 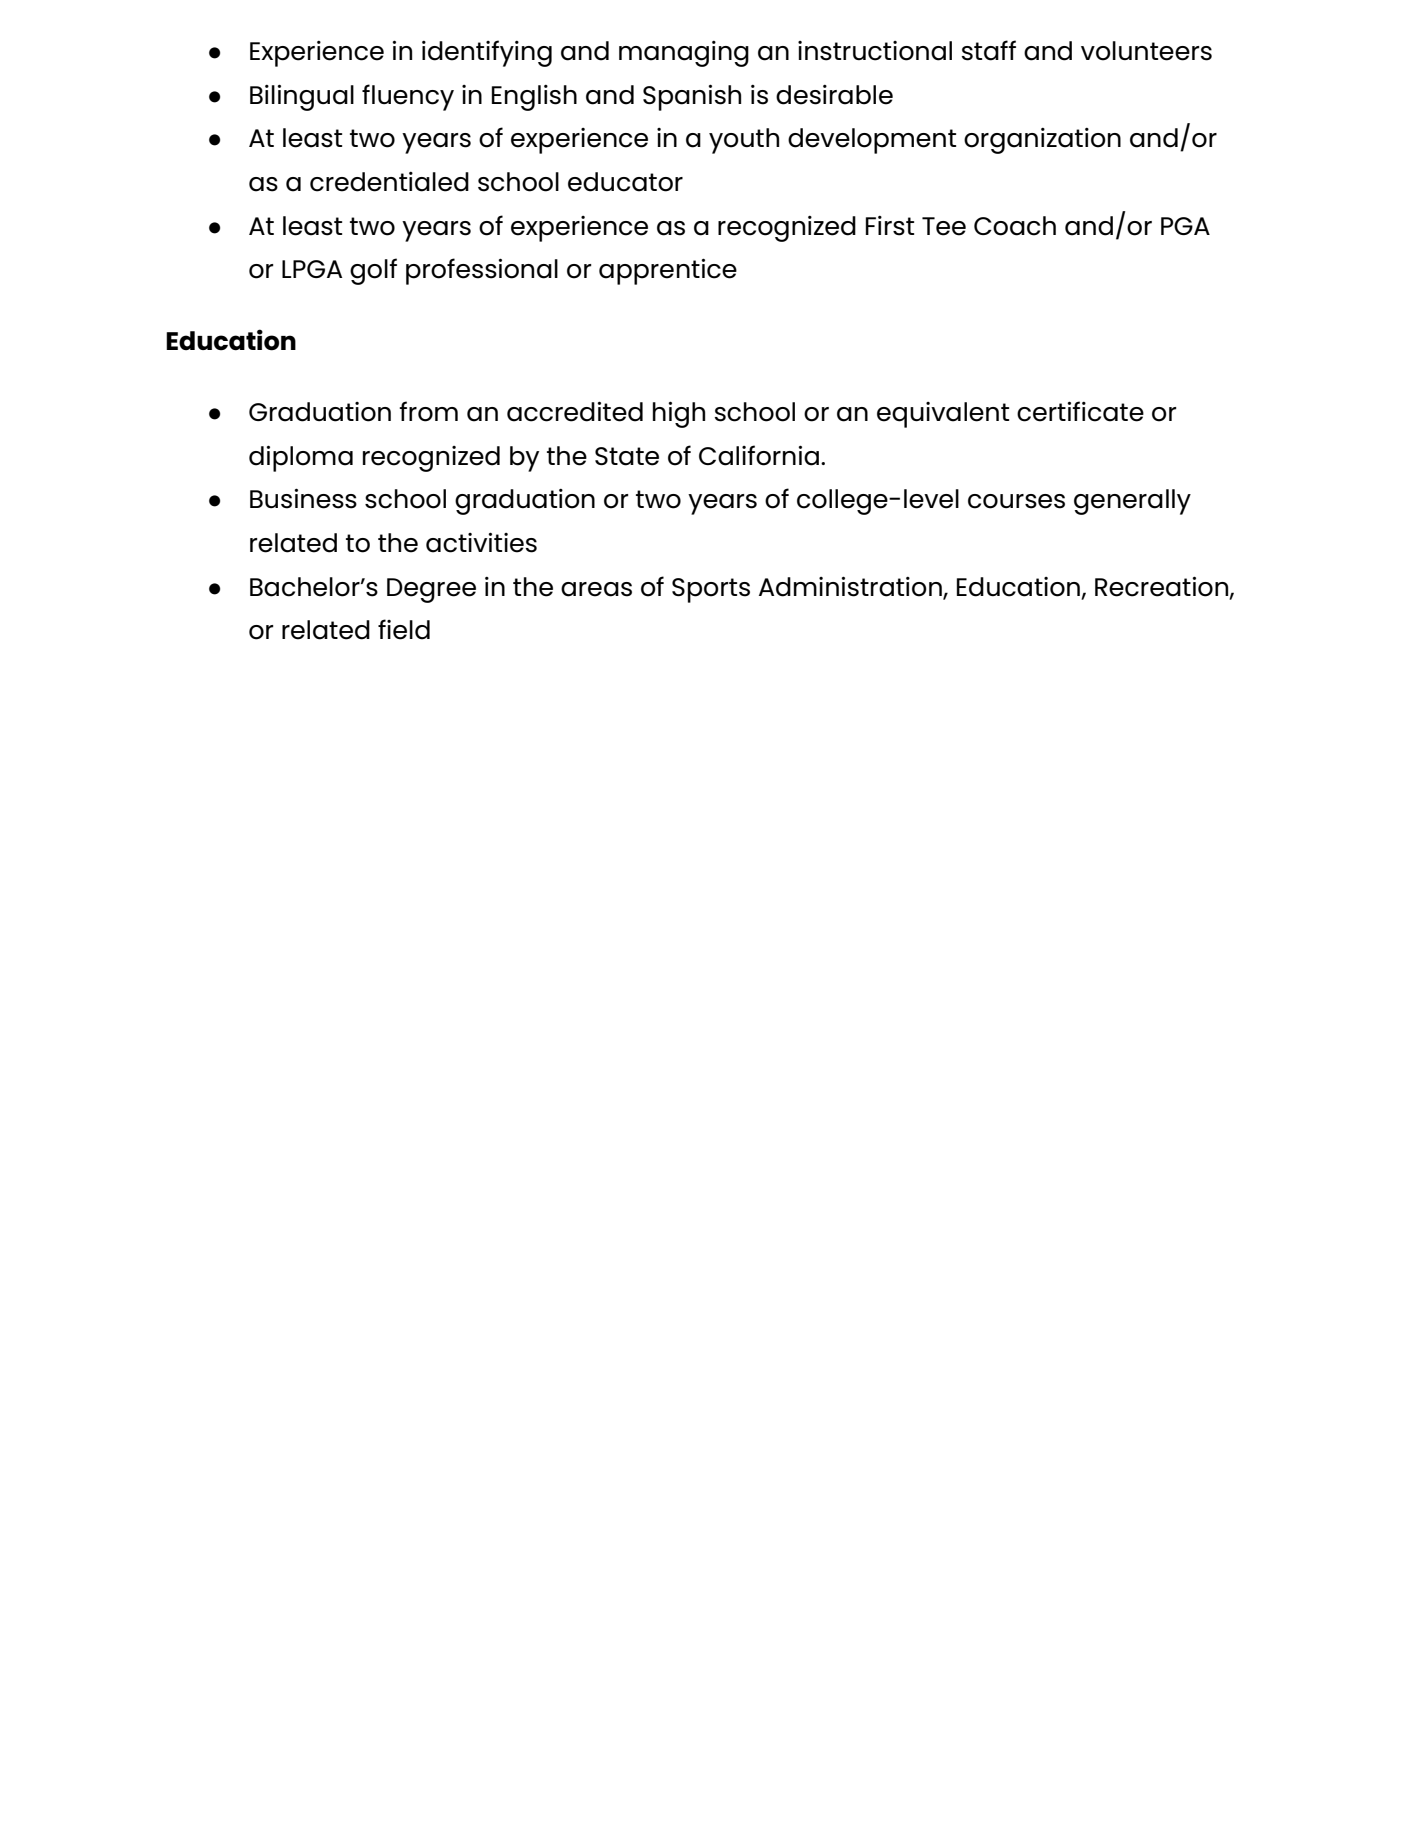 What do you see at coordinates (711, 590) in the document?
I see `Sports` at bounding box center [711, 590].
